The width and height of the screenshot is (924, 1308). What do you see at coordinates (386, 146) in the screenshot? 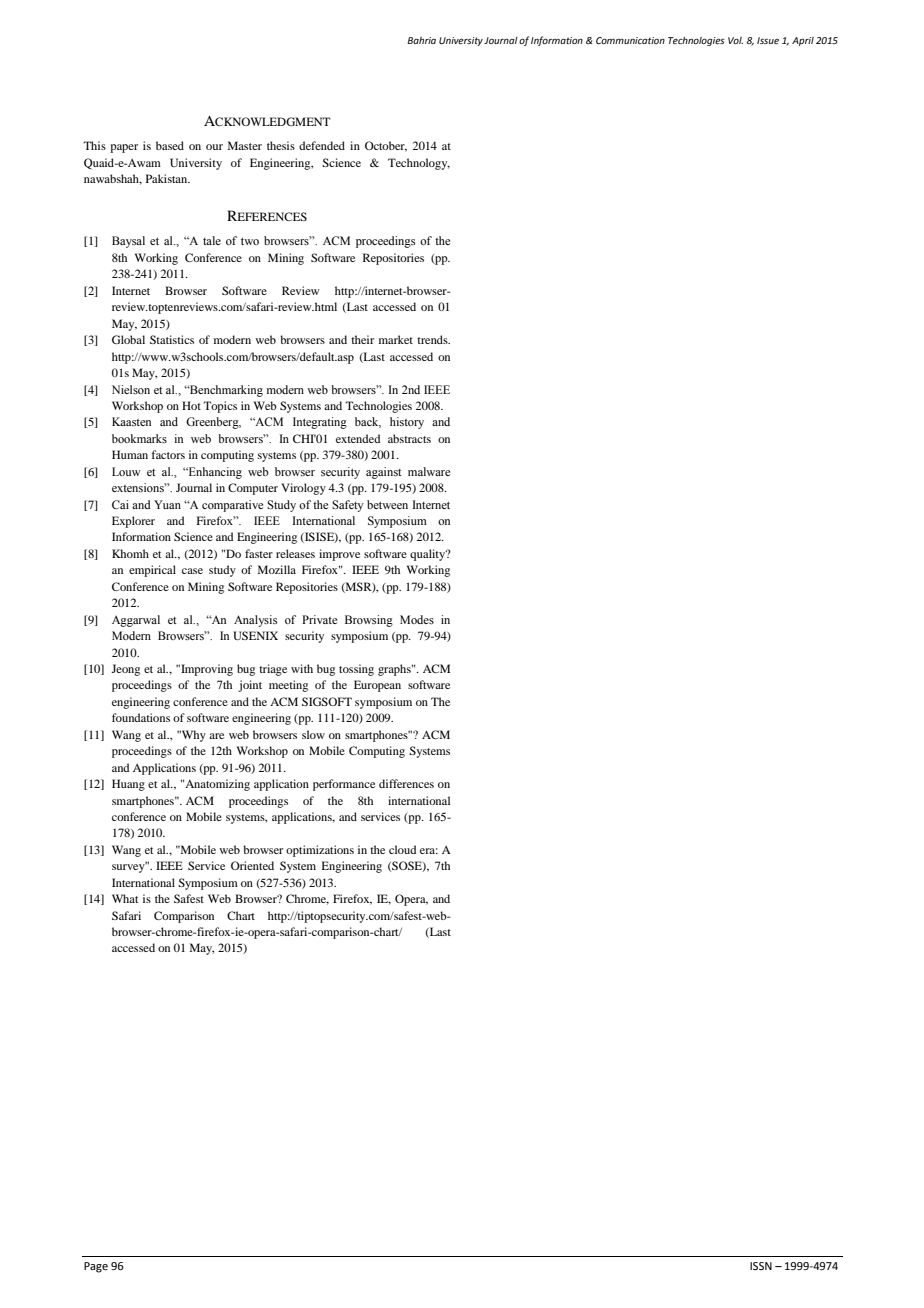
I see `October` at bounding box center [386, 146].
